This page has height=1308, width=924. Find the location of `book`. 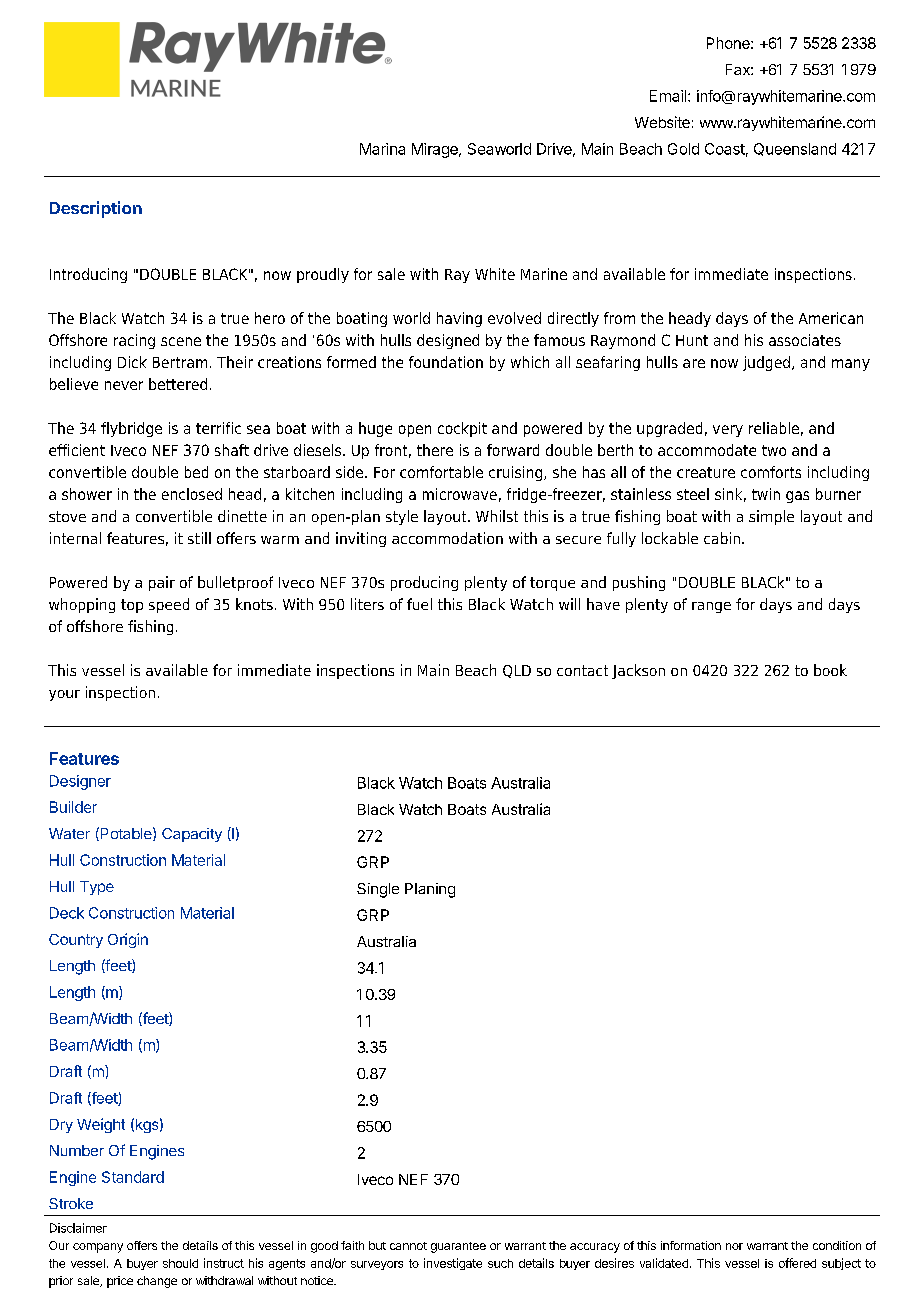

book is located at coordinates (830, 670).
